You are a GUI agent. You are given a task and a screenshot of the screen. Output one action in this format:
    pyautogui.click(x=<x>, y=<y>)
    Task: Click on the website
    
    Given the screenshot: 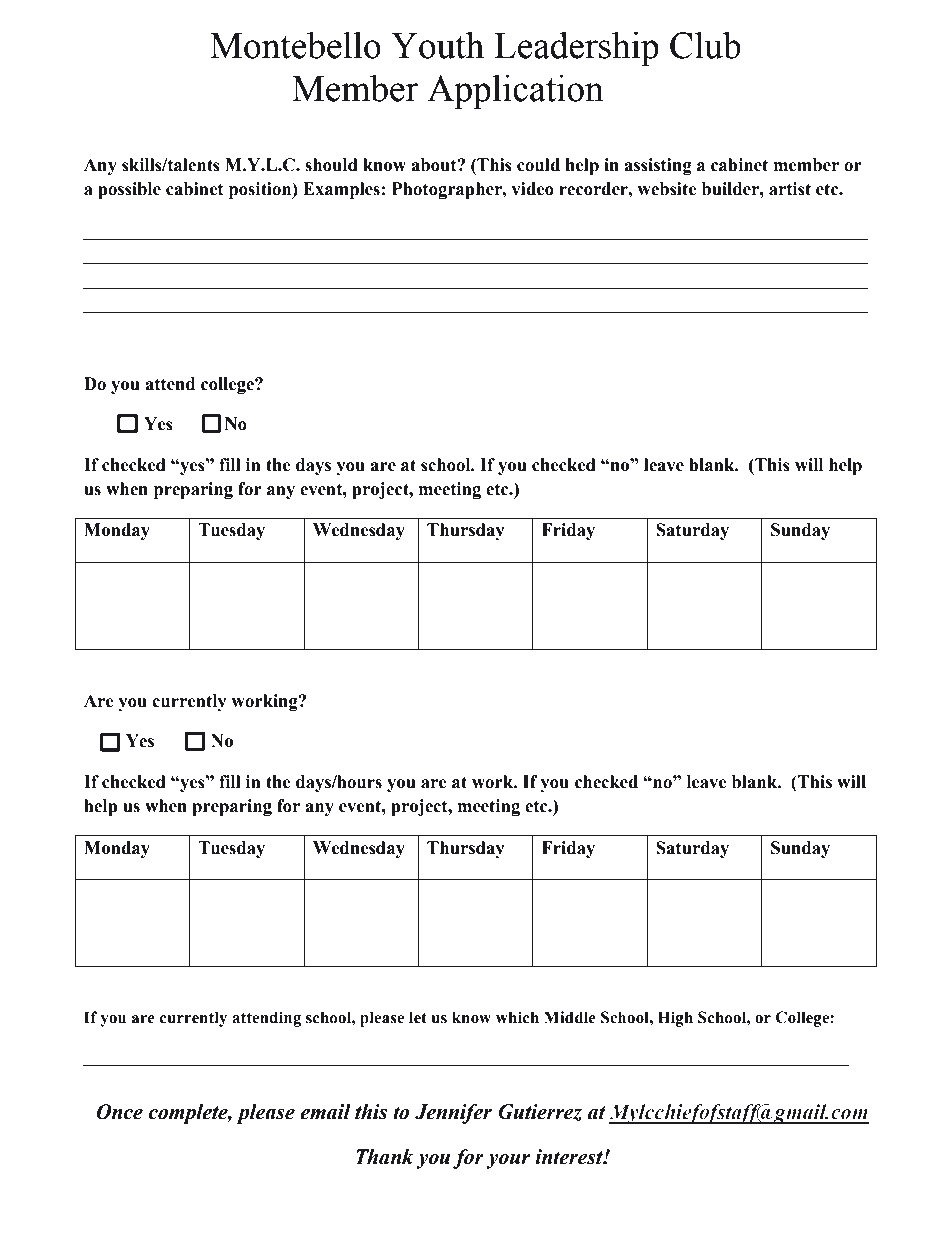 What is the action you would take?
    pyautogui.click(x=667, y=189)
